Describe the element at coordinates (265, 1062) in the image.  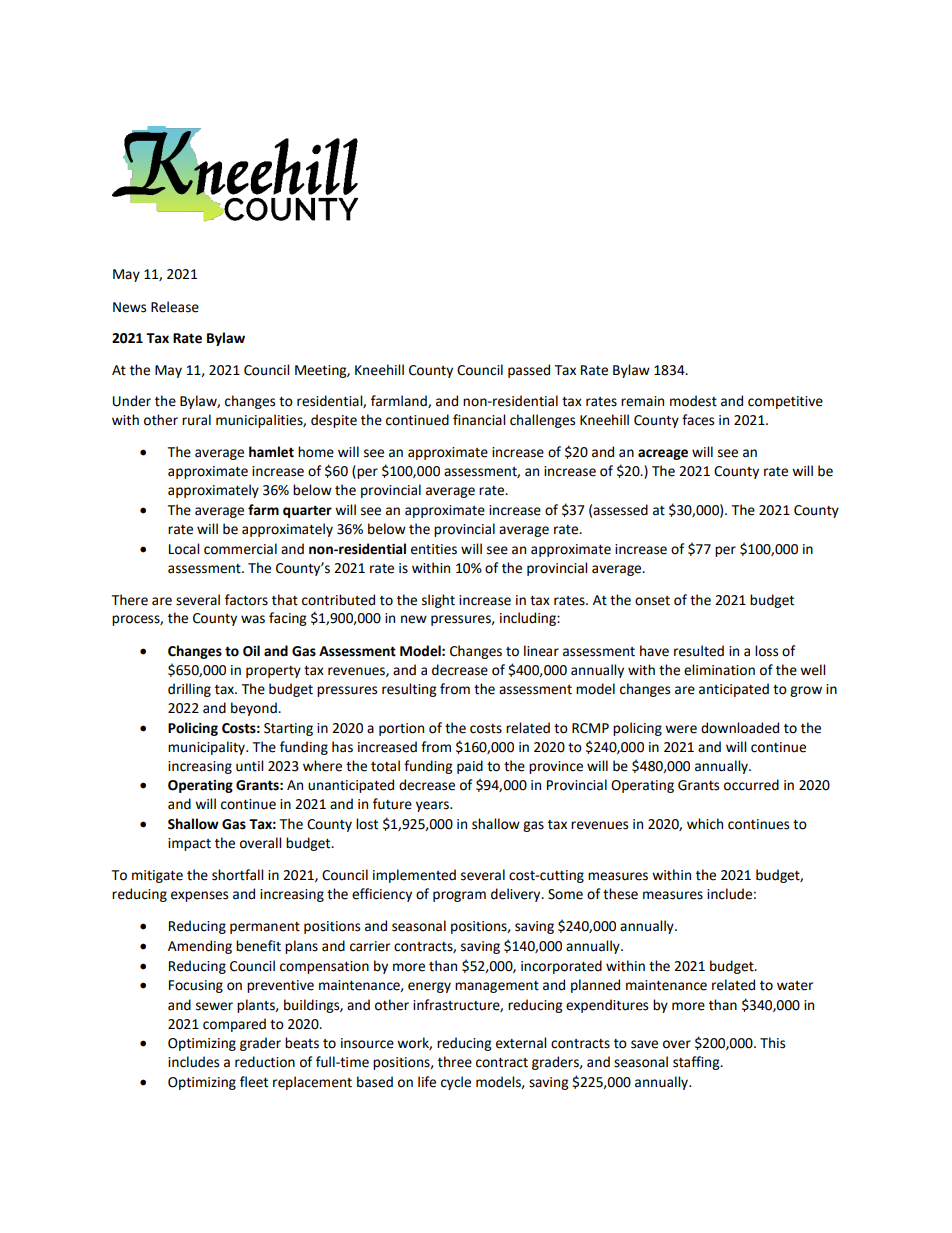
I see `reduction` at that location.
